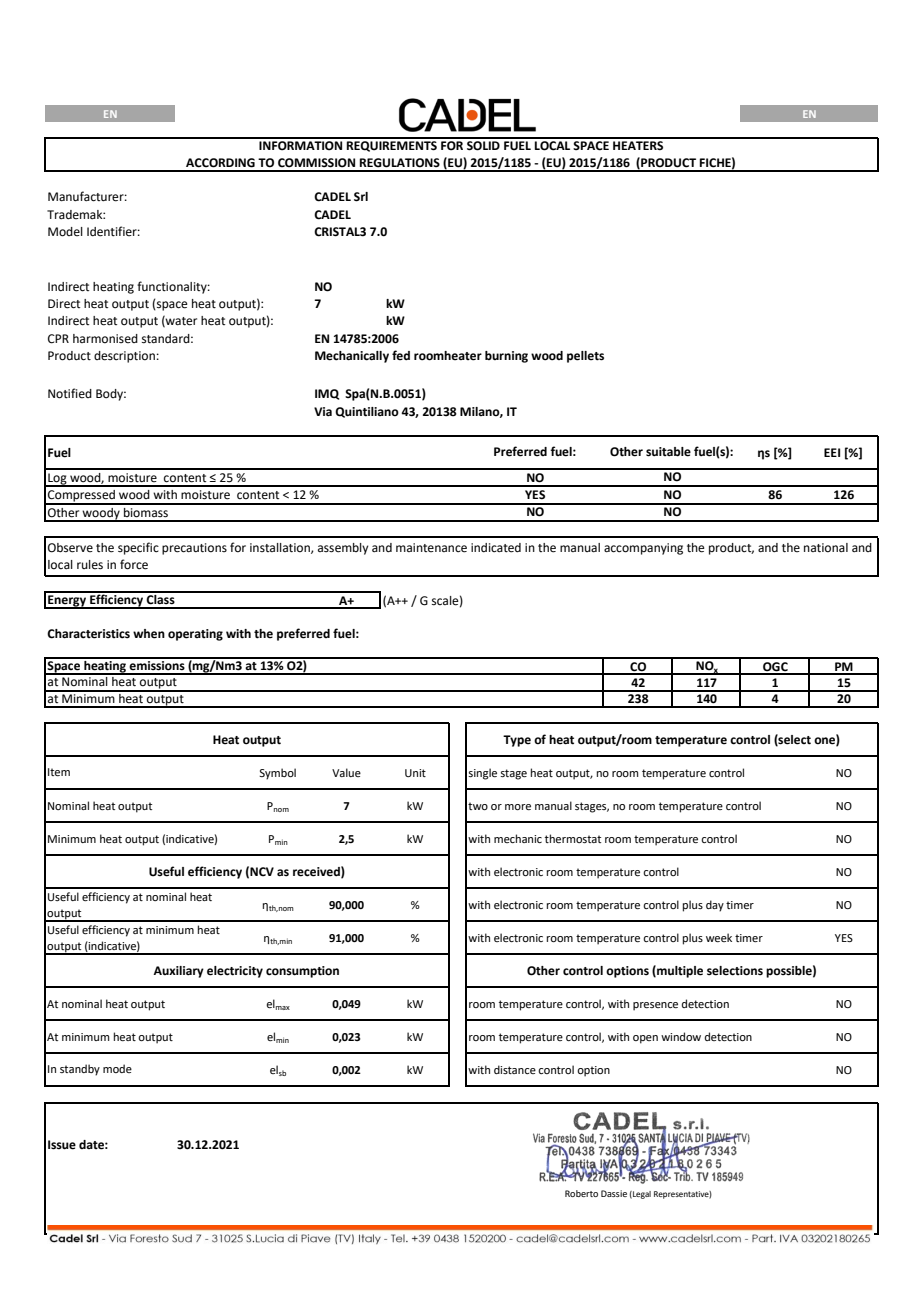 Image resolution: width=924 pixels, height=1308 pixels. Describe the element at coordinates (62, 1145) in the screenshot. I see `Issue` at that location.
